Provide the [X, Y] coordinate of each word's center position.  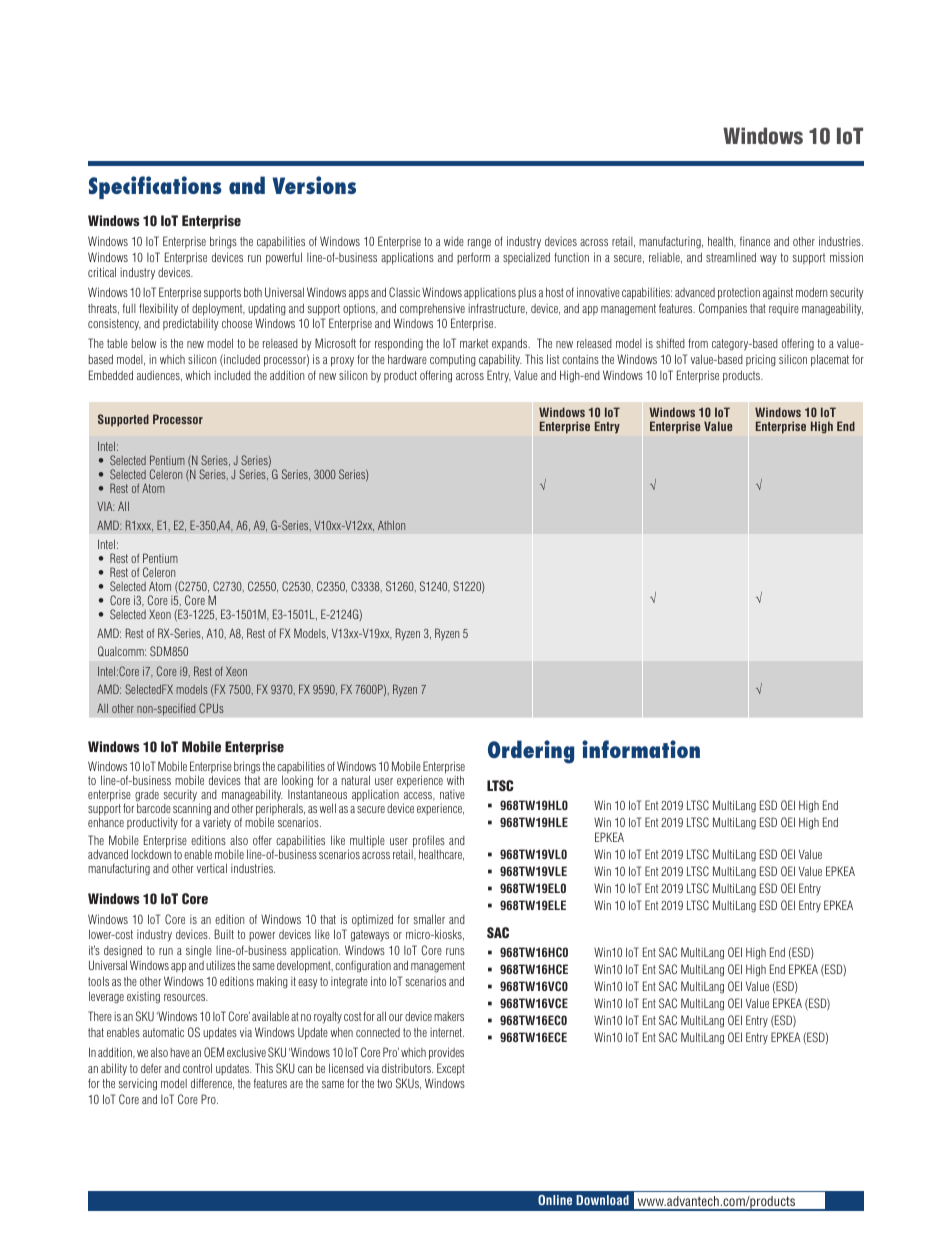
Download [602, 1200]
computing [453, 360]
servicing [138, 1084]
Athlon [391, 525]
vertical [212, 868]
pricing [761, 360]
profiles [429, 842]
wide [454, 241]
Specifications [155, 187]
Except [451, 1069]
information [641, 749]
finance [755, 241]
